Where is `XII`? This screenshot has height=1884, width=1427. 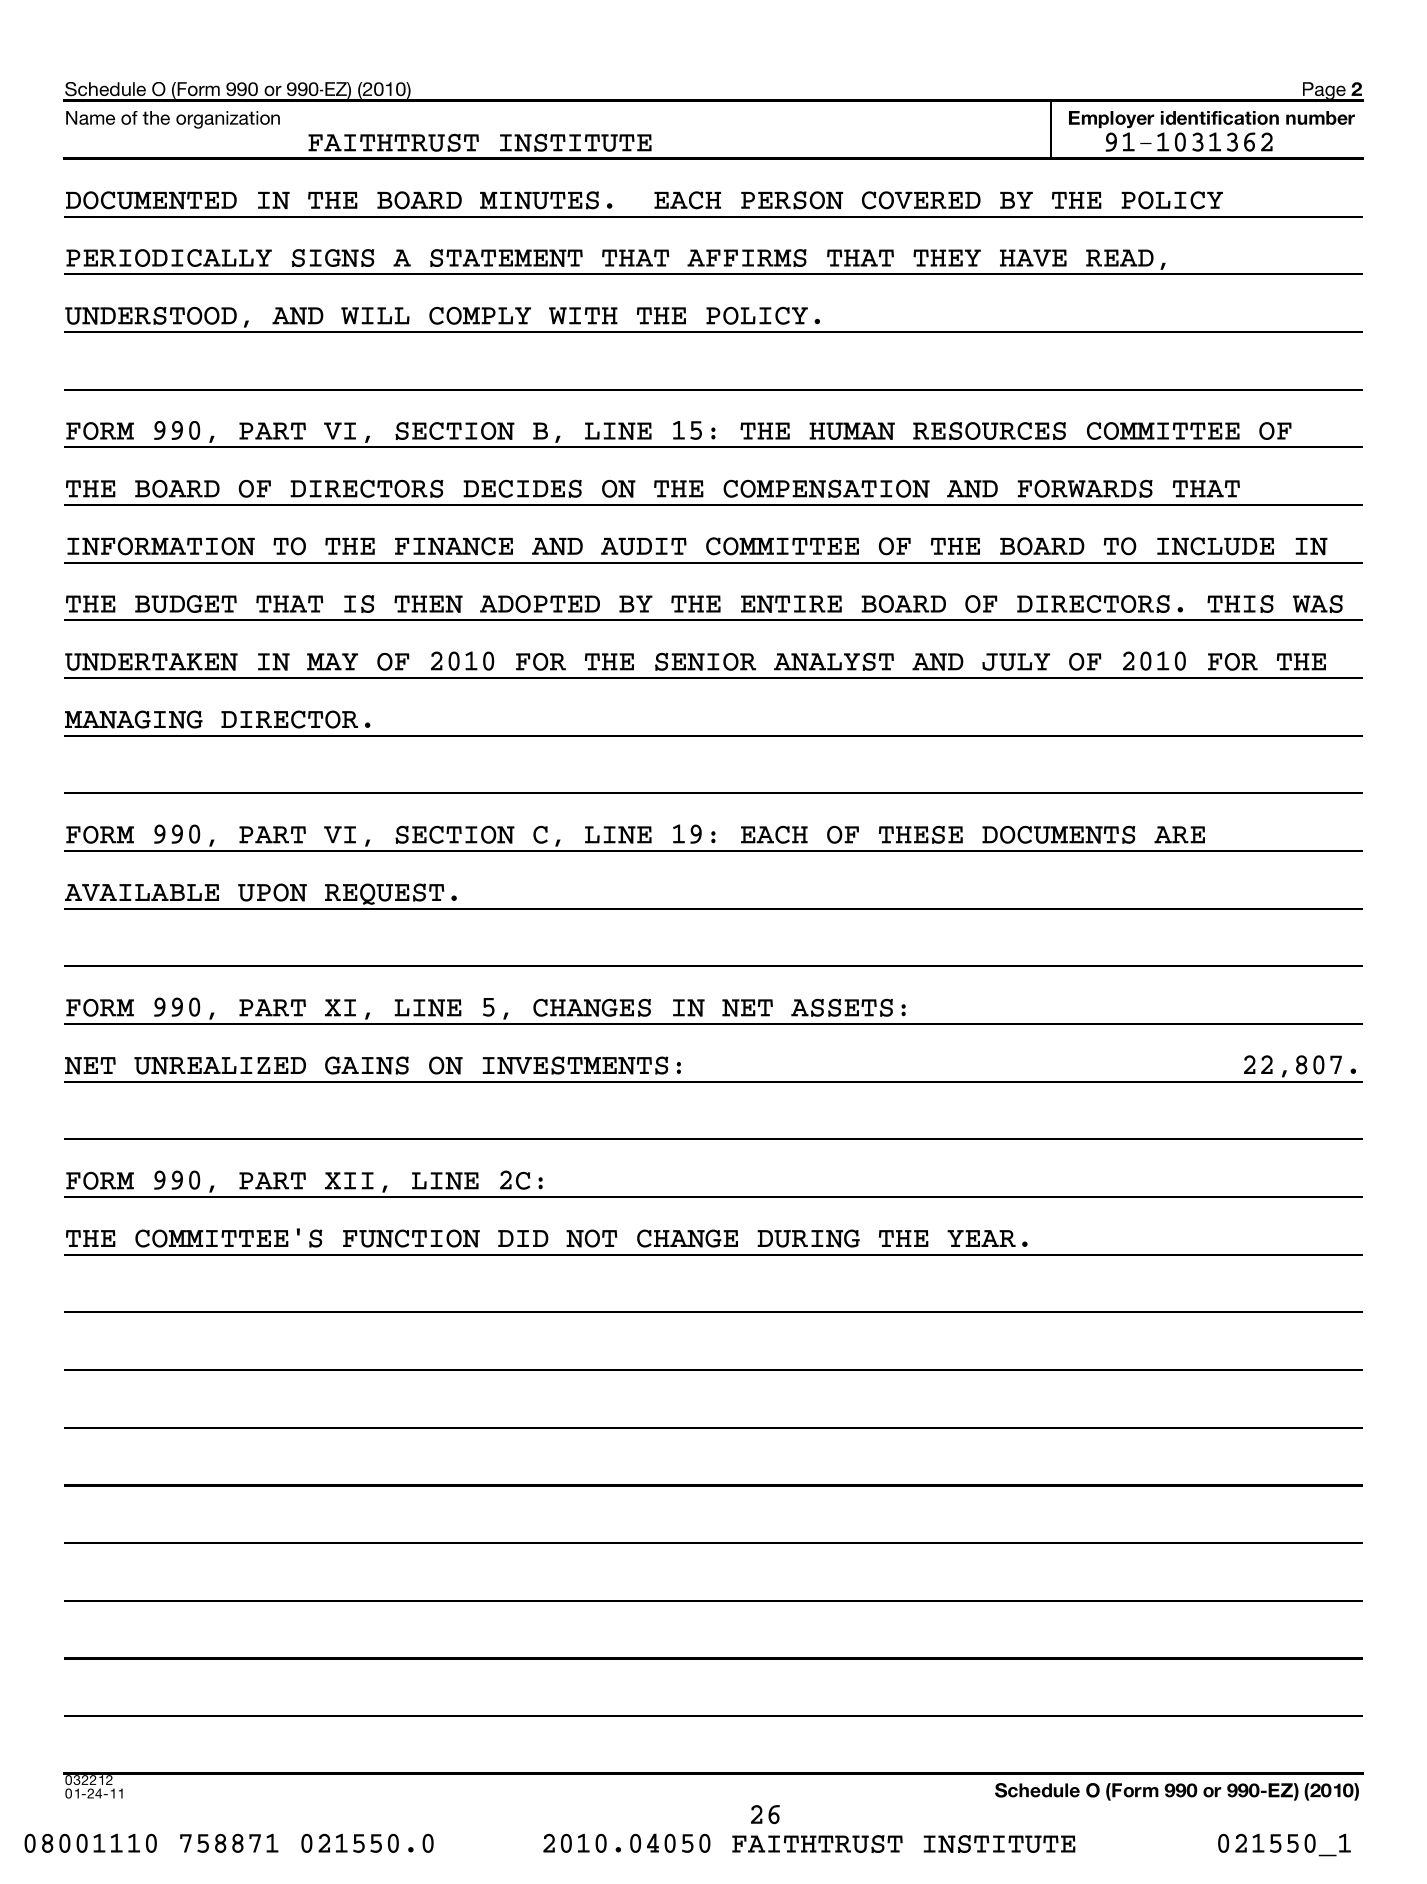 XII is located at coordinates (349, 1181).
